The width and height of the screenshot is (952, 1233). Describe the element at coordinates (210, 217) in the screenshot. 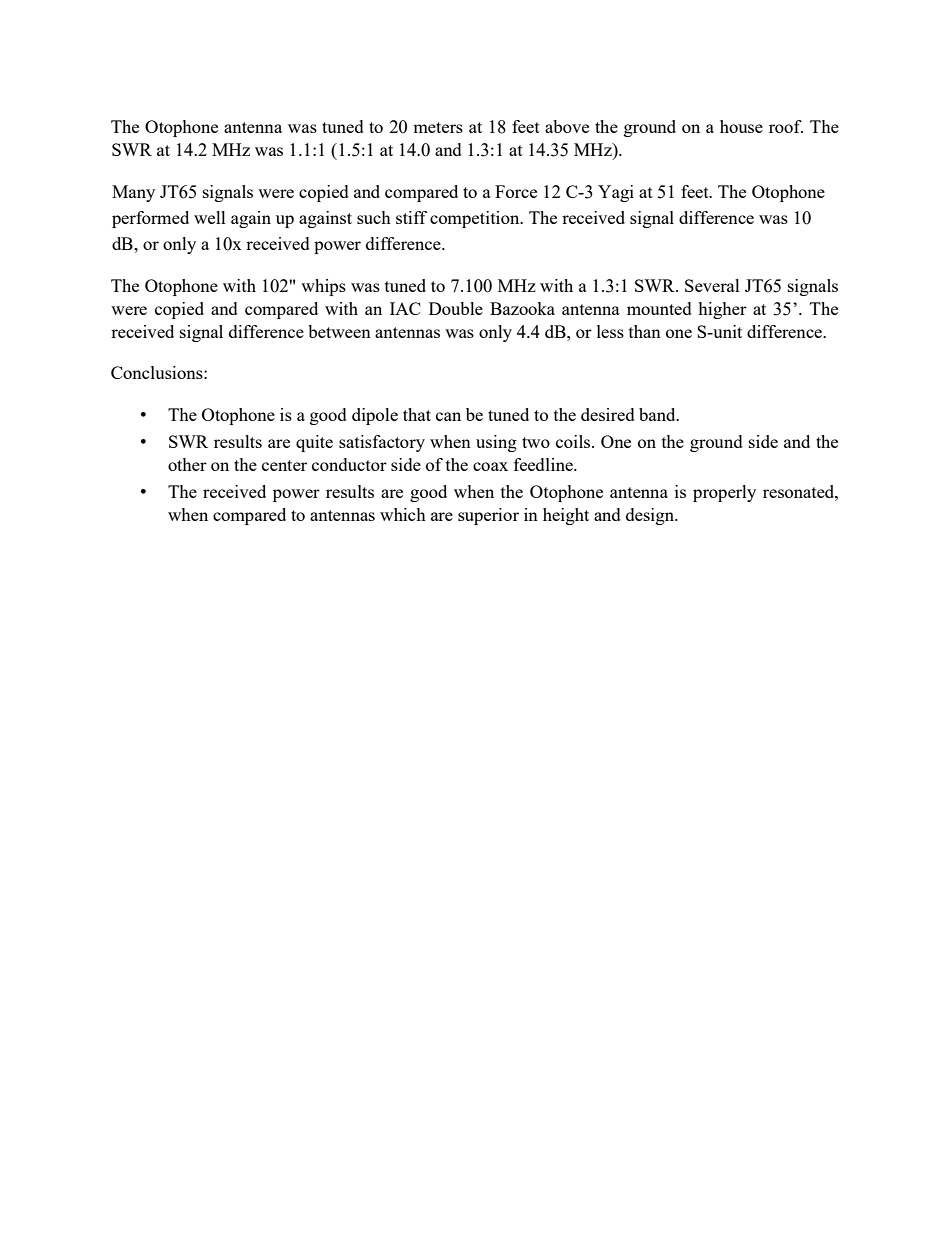

I see `well` at that location.
